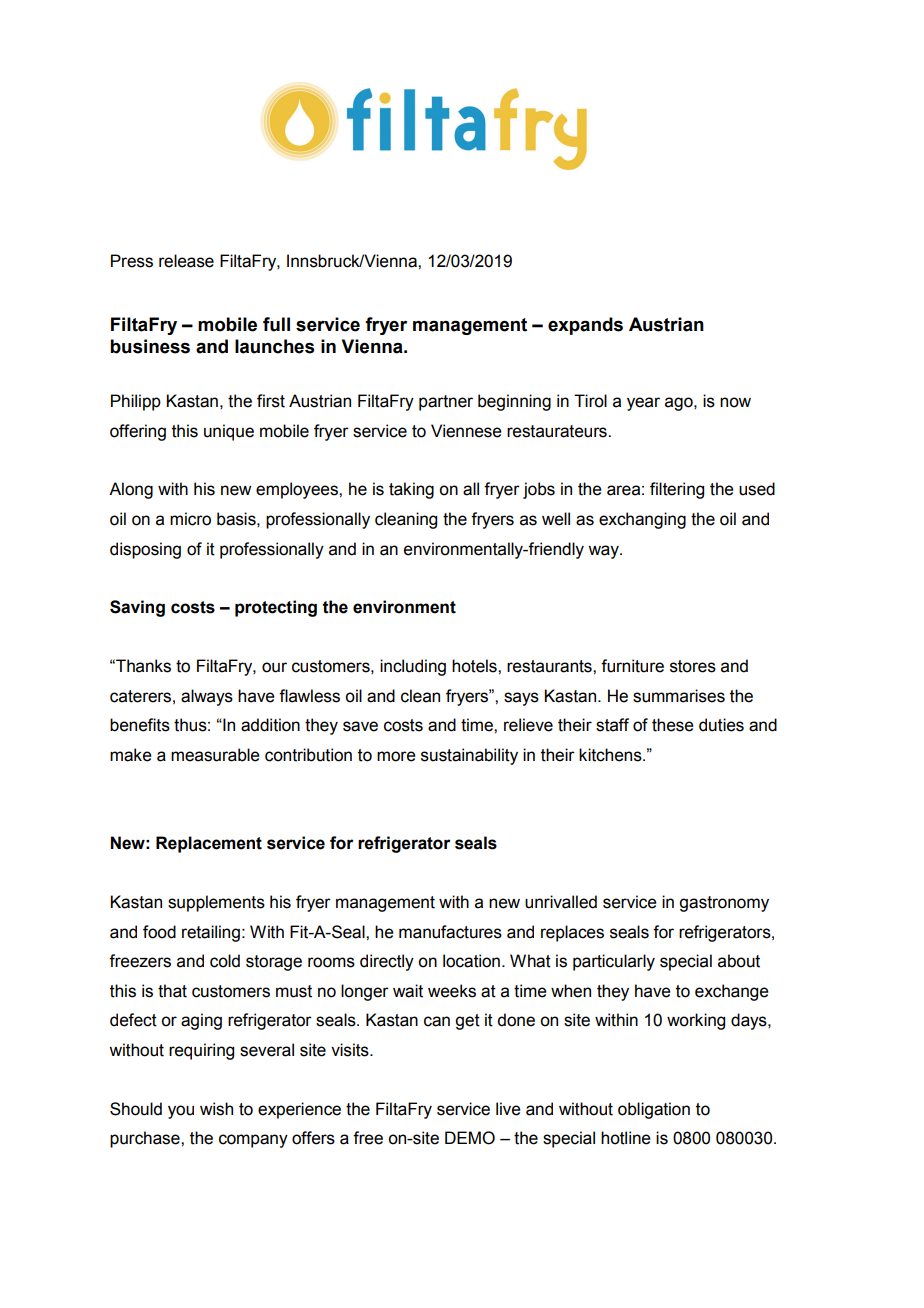  What do you see at coordinates (207, 697) in the image?
I see `always` at bounding box center [207, 697].
